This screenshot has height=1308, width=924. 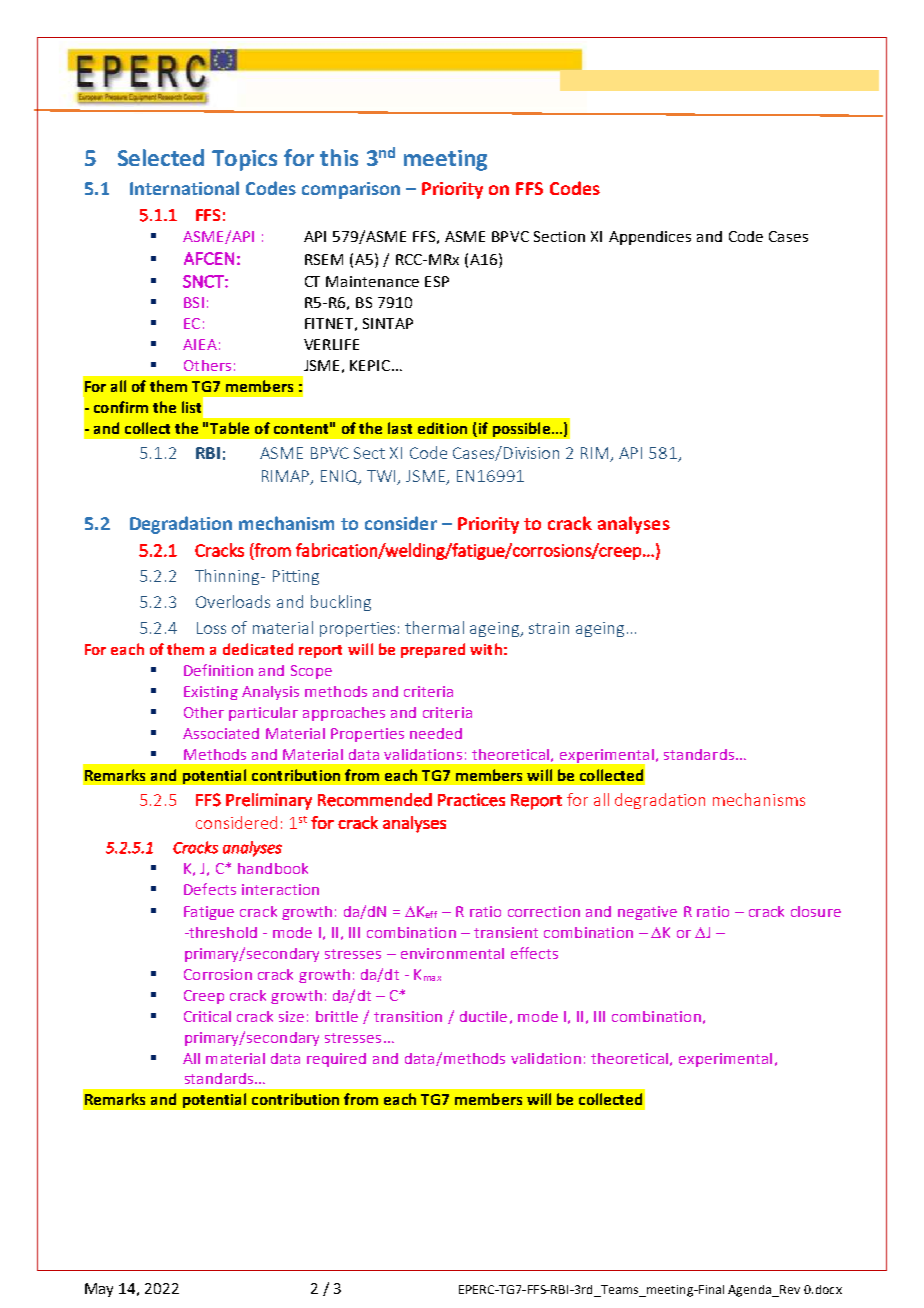 I want to click on needed, so click(x=436, y=733).
